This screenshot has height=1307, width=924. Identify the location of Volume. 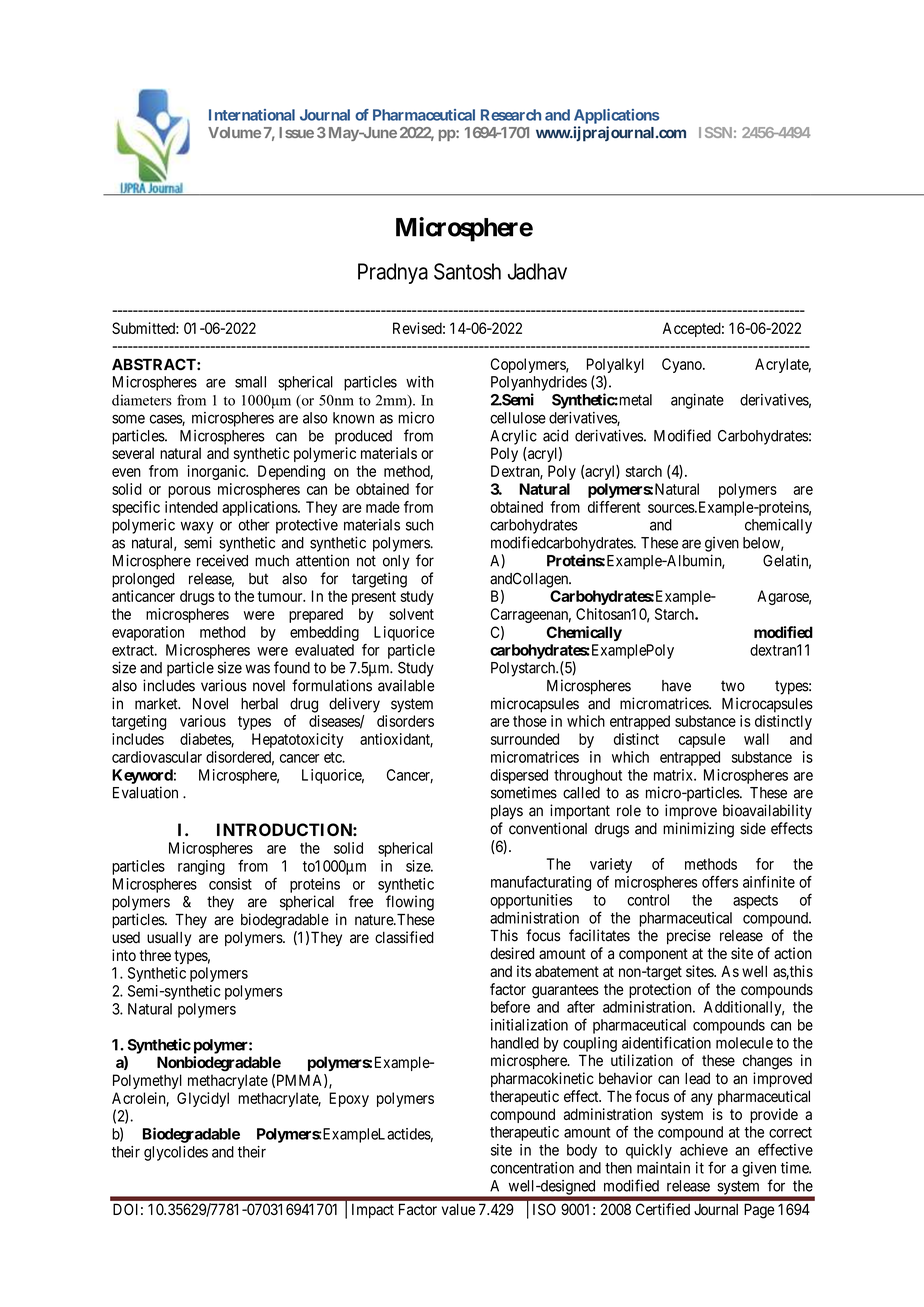
(234, 132).
